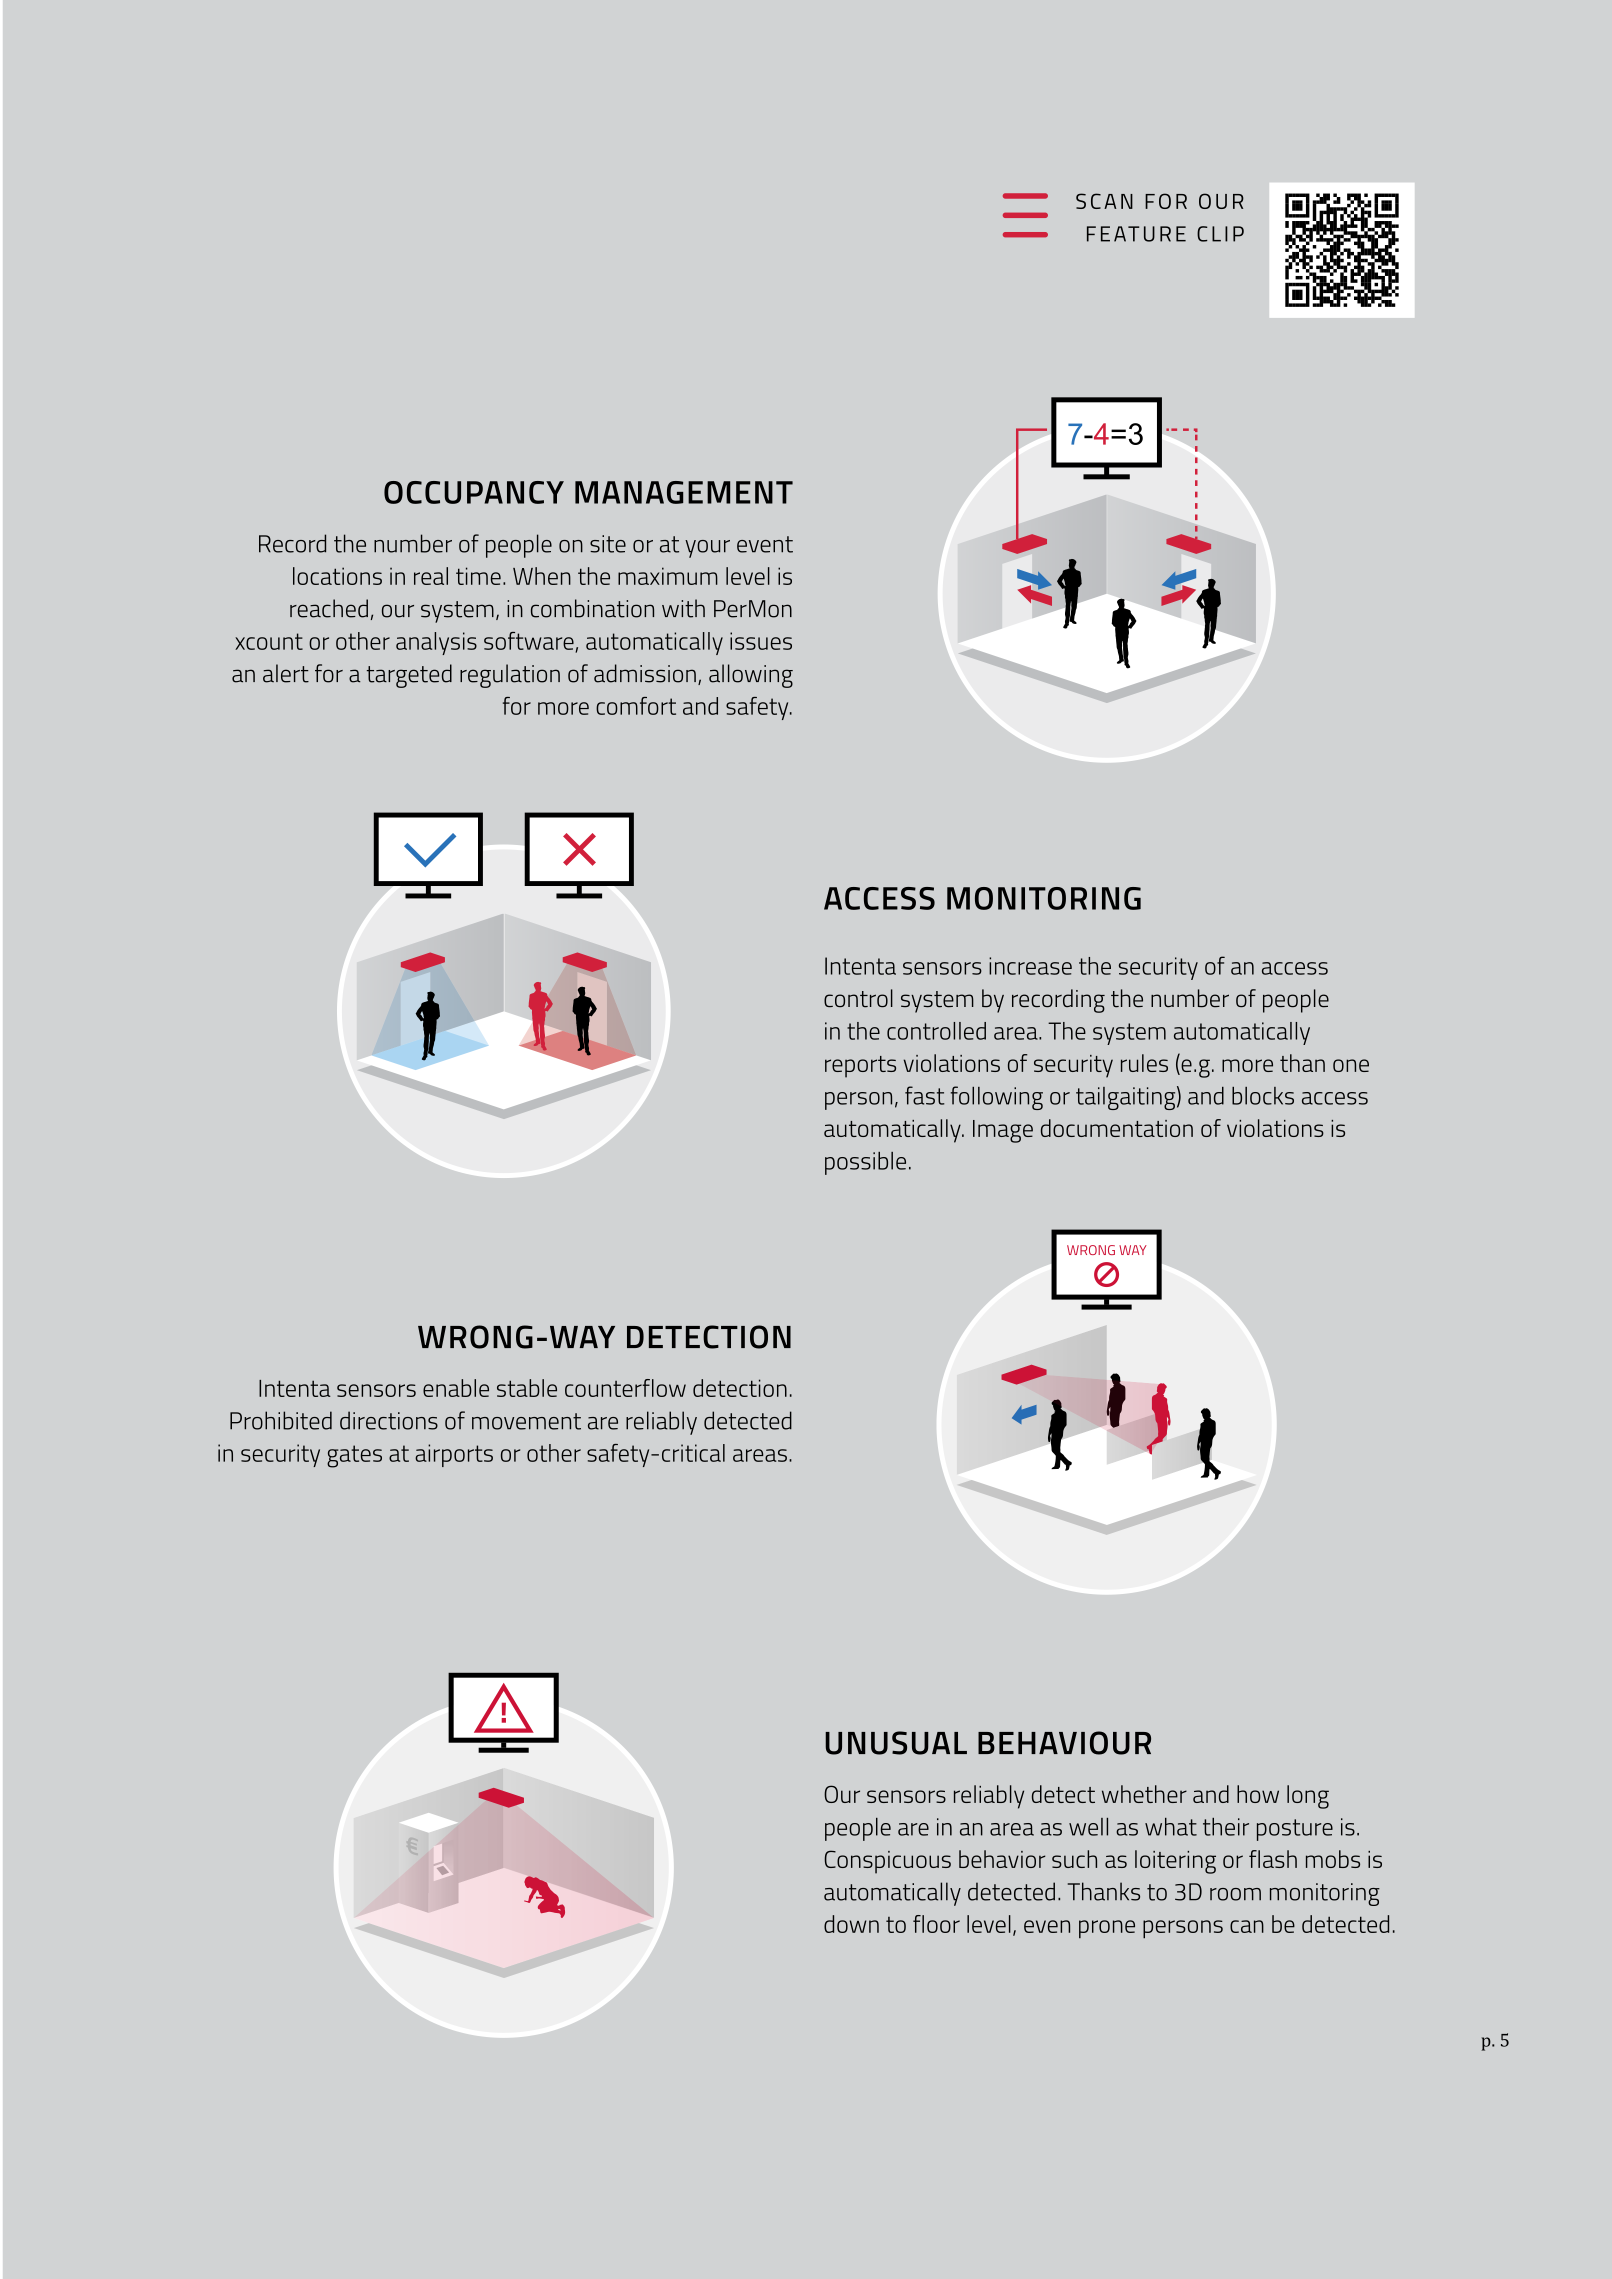 The image size is (1612, 2279). Describe the element at coordinates (707, 549) in the page. I see `your` at that location.
